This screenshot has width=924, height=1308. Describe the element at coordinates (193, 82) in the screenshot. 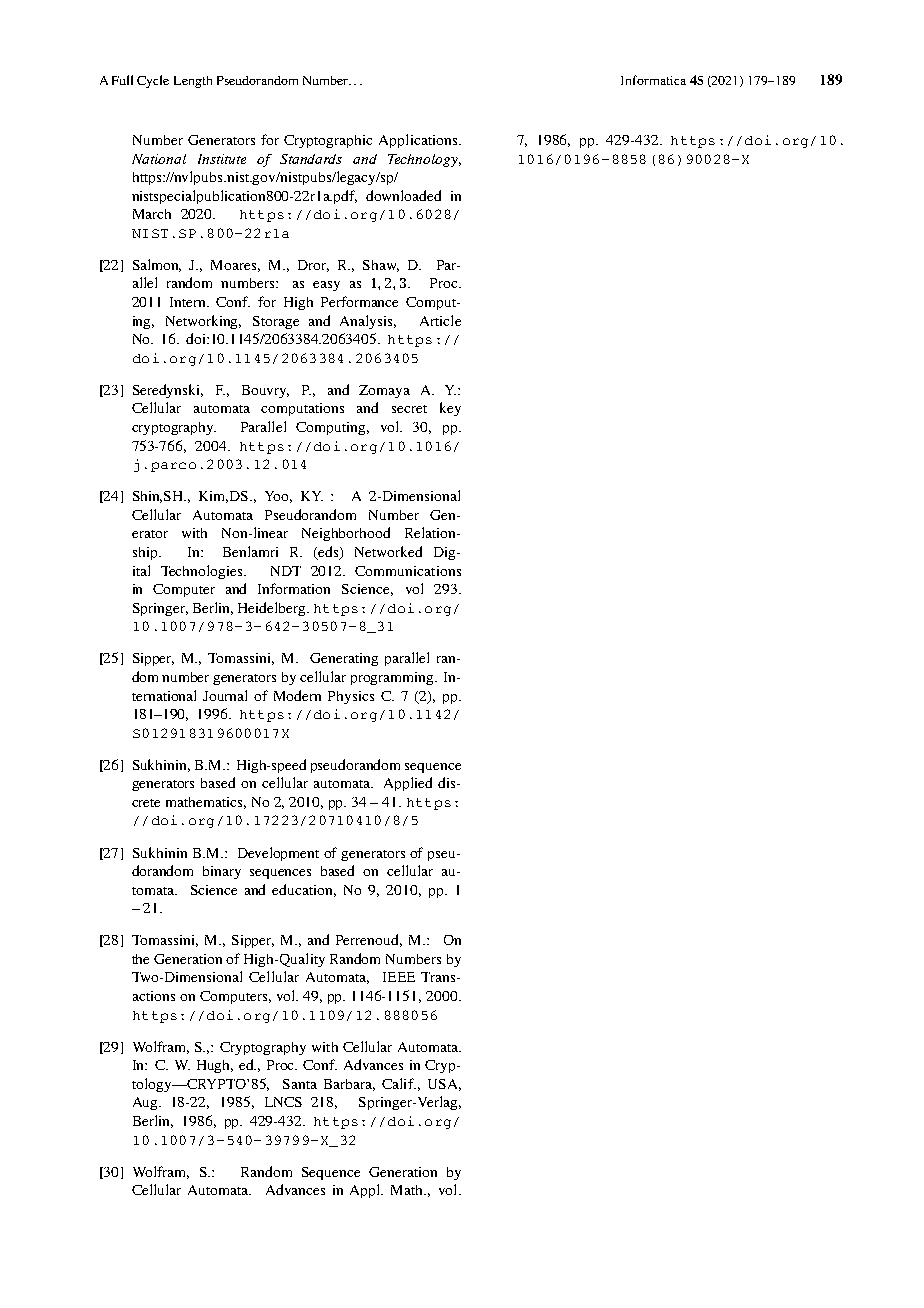

I see `Length` at that location.
